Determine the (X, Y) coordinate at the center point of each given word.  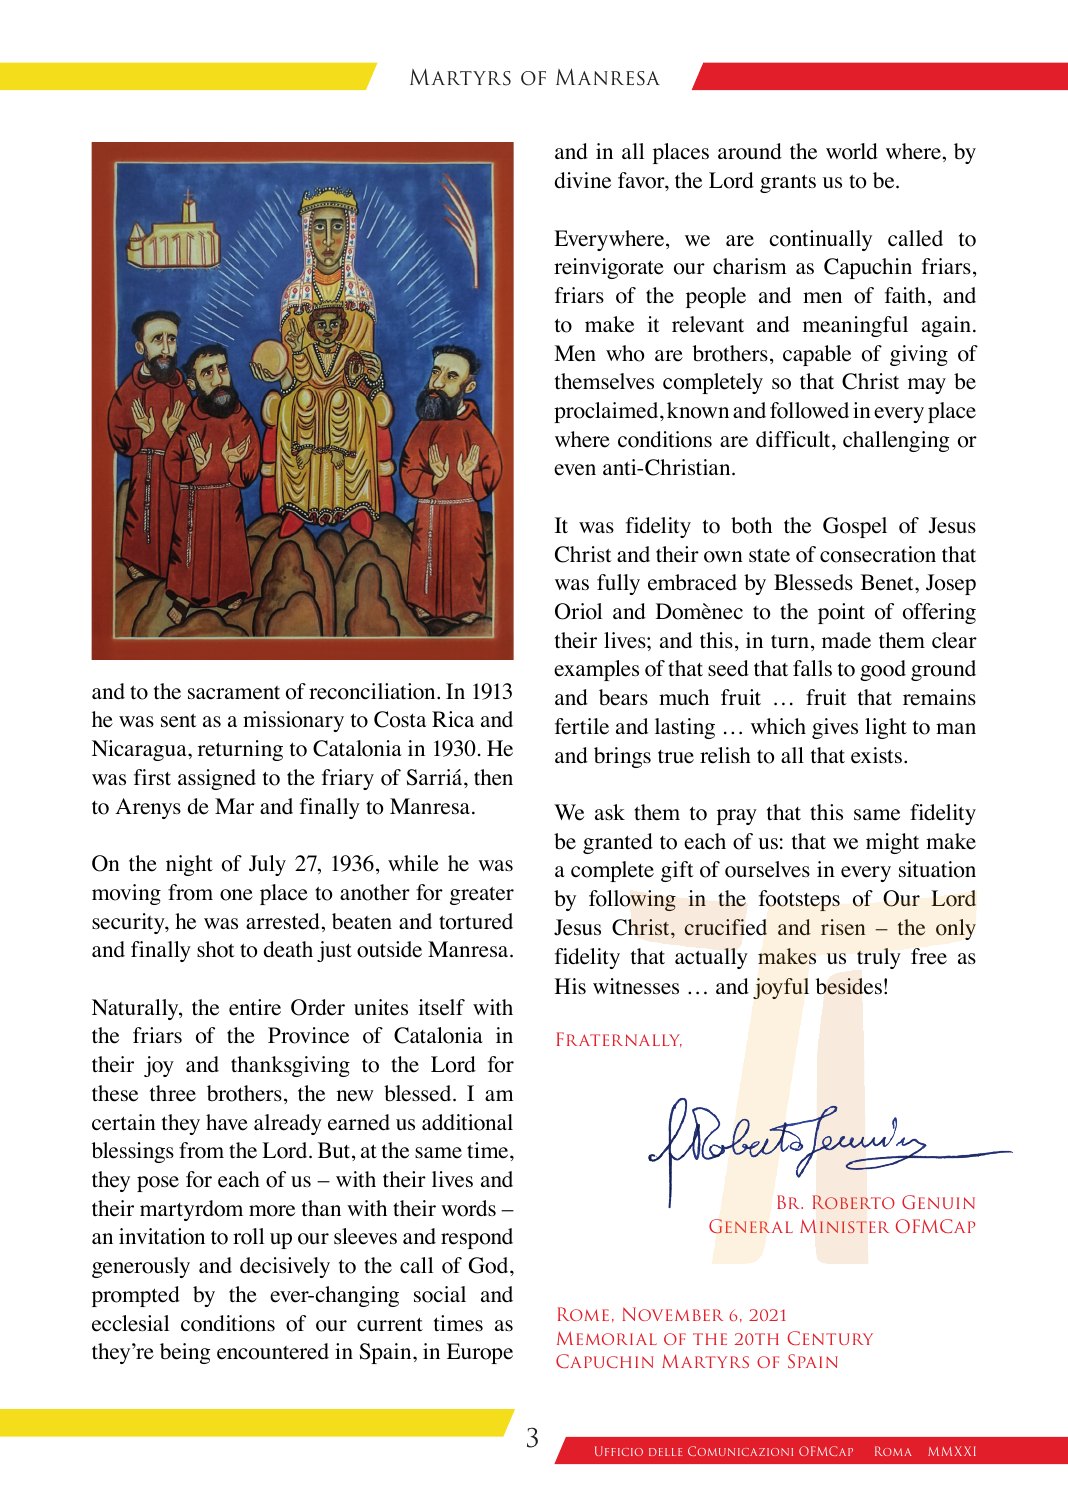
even (575, 470)
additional (467, 1122)
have (227, 1122)
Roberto (853, 1202)
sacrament (234, 693)
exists (876, 755)
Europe (480, 1353)
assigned (217, 779)
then (493, 777)
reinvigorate (609, 268)
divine (583, 180)
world (852, 151)
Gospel (855, 527)
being (185, 1353)
